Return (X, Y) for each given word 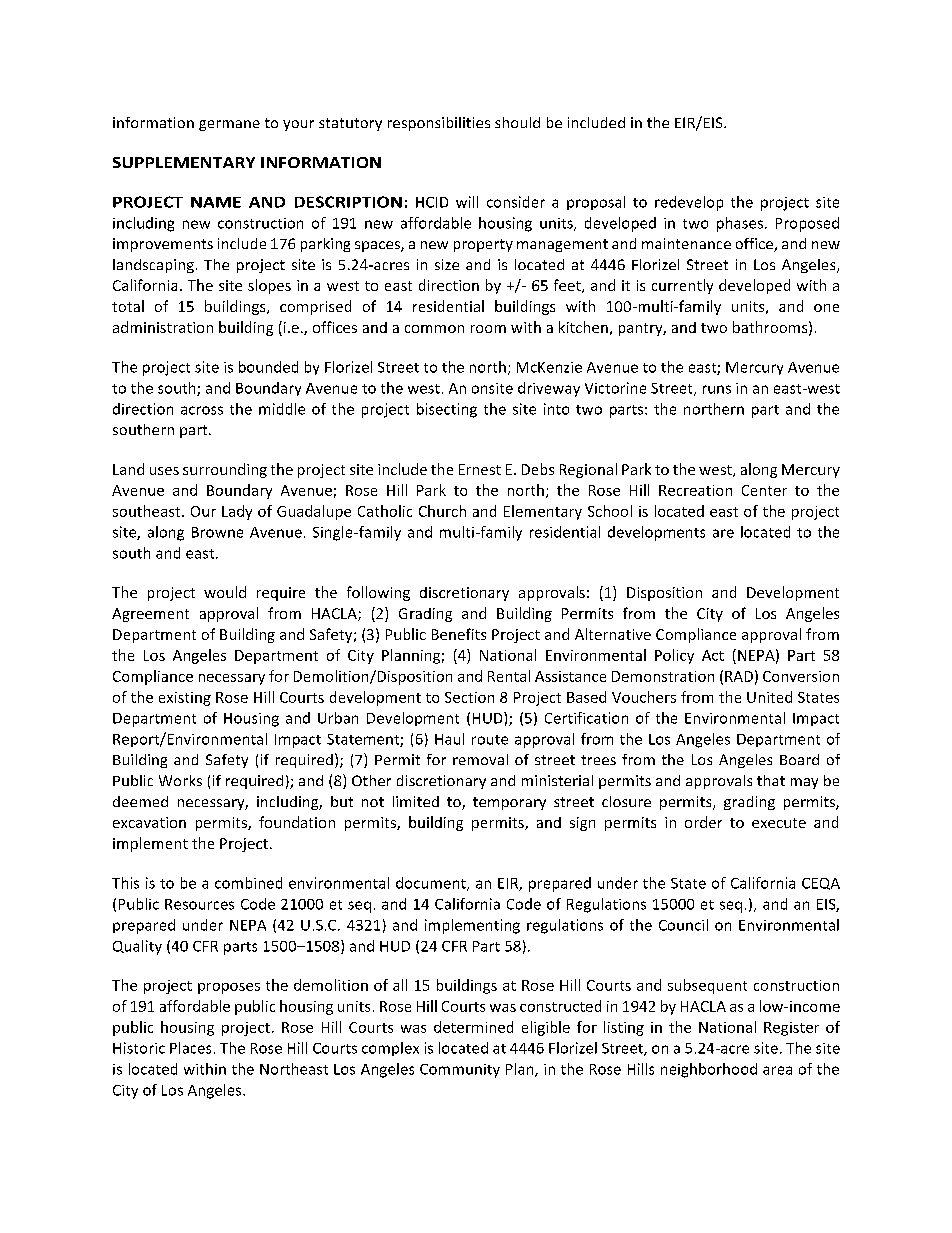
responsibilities (439, 124)
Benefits (459, 634)
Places (190, 1048)
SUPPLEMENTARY (184, 162)
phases (740, 224)
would (225, 592)
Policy (674, 656)
